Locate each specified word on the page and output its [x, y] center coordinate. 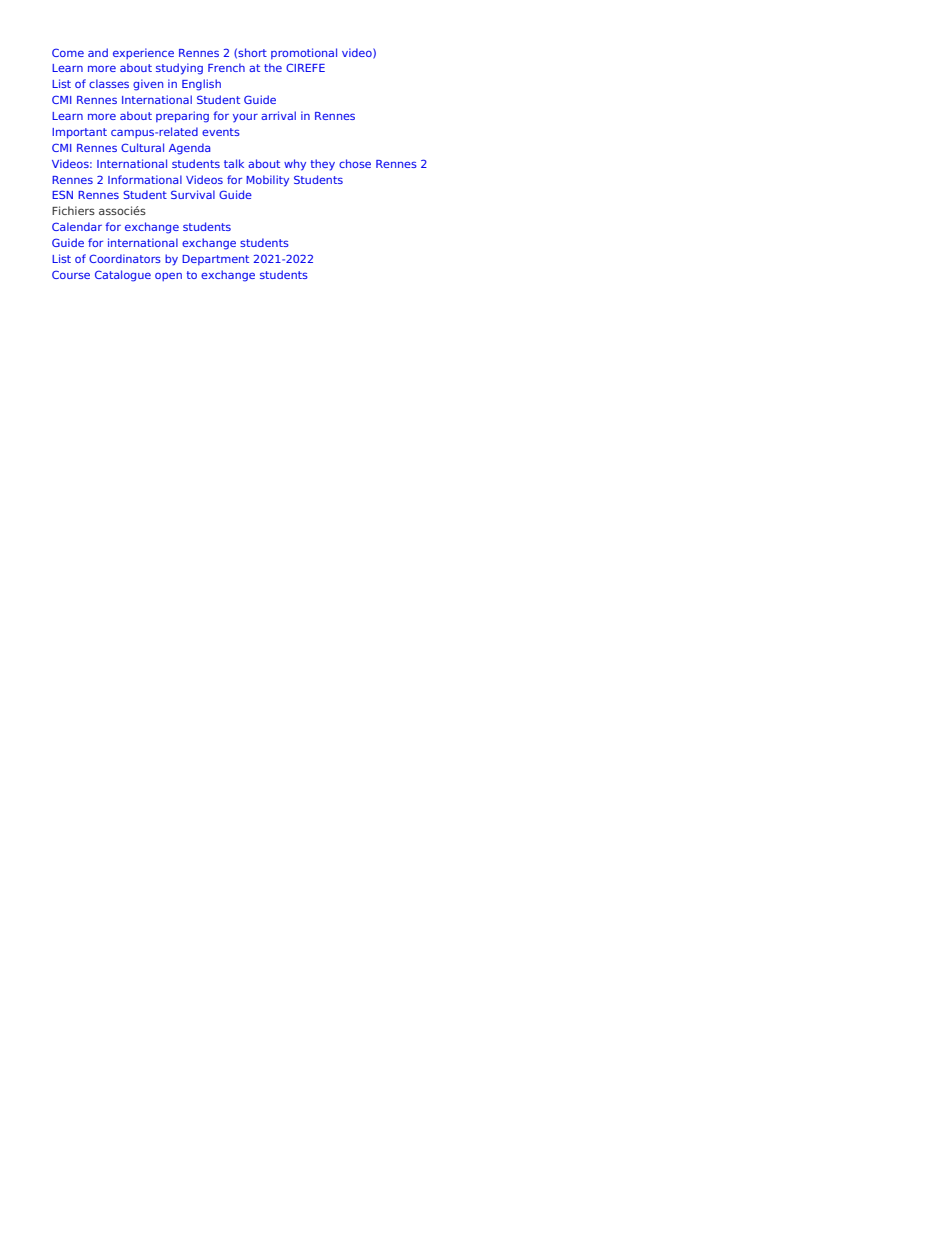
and [98, 52]
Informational [145, 179]
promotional [304, 53]
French [226, 67]
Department [215, 260]
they [322, 165]
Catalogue [123, 276]
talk [234, 163]
